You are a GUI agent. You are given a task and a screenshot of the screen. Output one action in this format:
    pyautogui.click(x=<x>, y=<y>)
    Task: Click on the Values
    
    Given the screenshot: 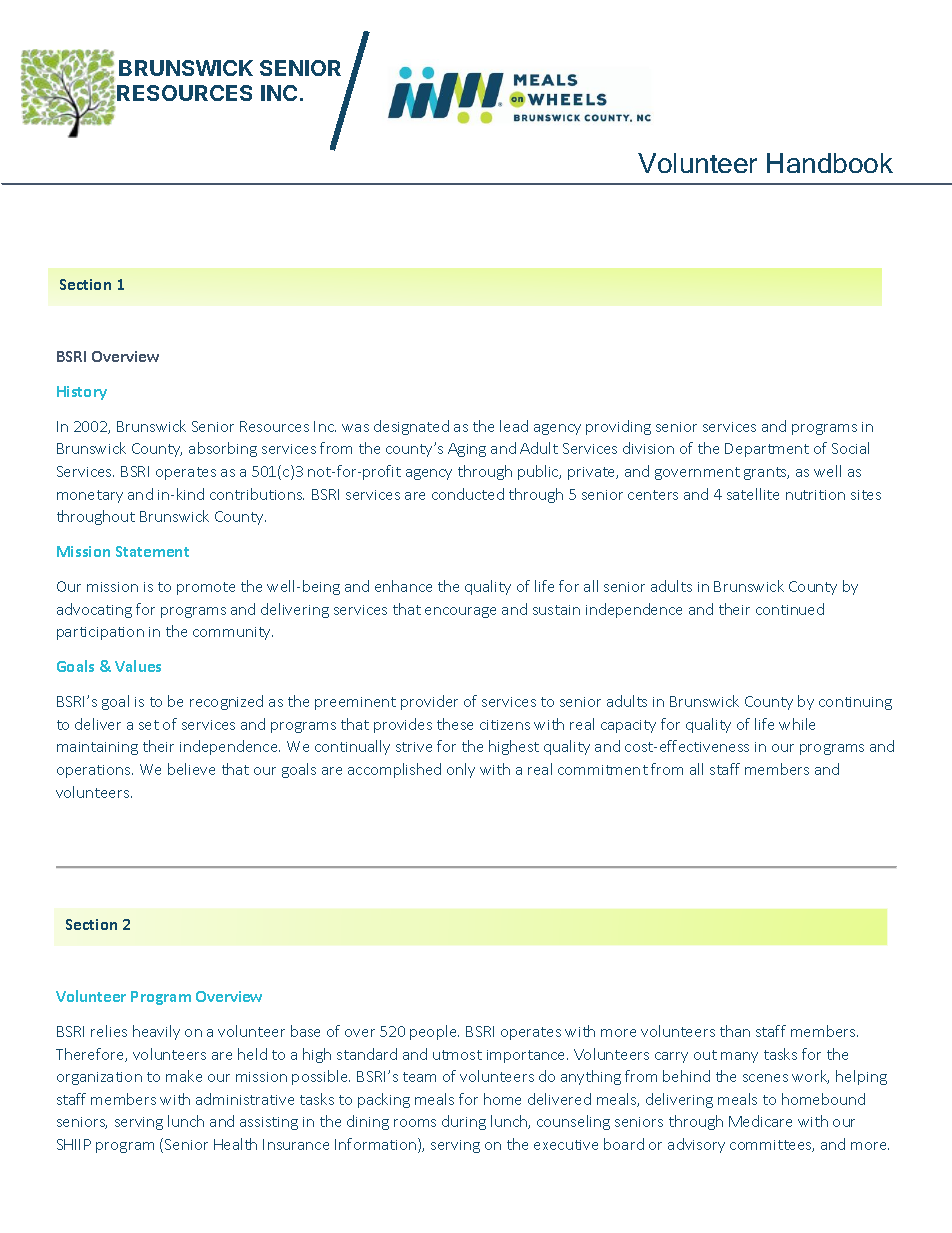 What is the action you would take?
    pyautogui.click(x=138, y=666)
